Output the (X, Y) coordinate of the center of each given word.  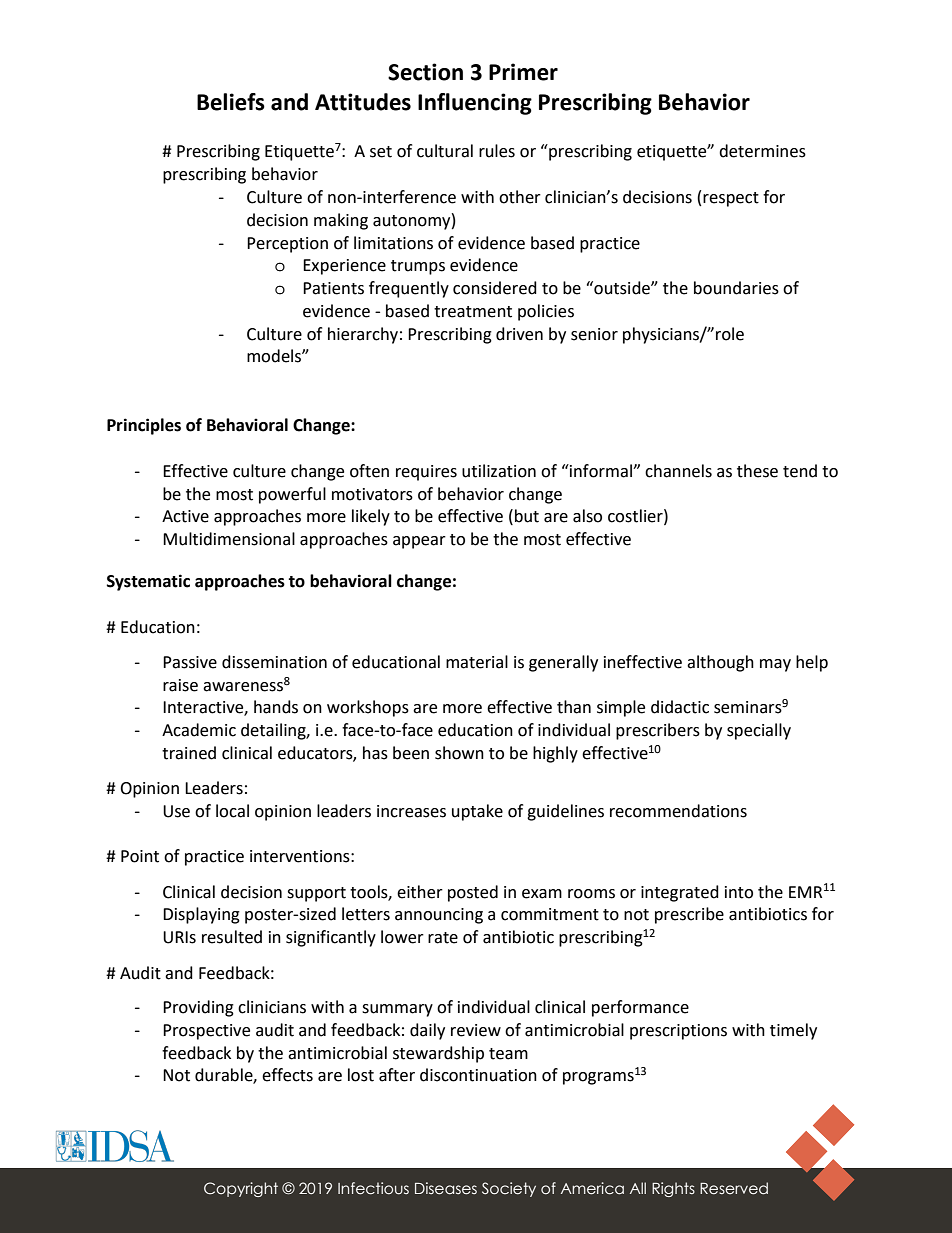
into (739, 892)
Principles (144, 426)
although (720, 663)
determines (762, 151)
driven (519, 334)
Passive (190, 662)
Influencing (475, 104)
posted (473, 893)
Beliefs (231, 102)
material (477, 662)
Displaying (201, 915)
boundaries (736, 288)
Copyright (241, 1189)
